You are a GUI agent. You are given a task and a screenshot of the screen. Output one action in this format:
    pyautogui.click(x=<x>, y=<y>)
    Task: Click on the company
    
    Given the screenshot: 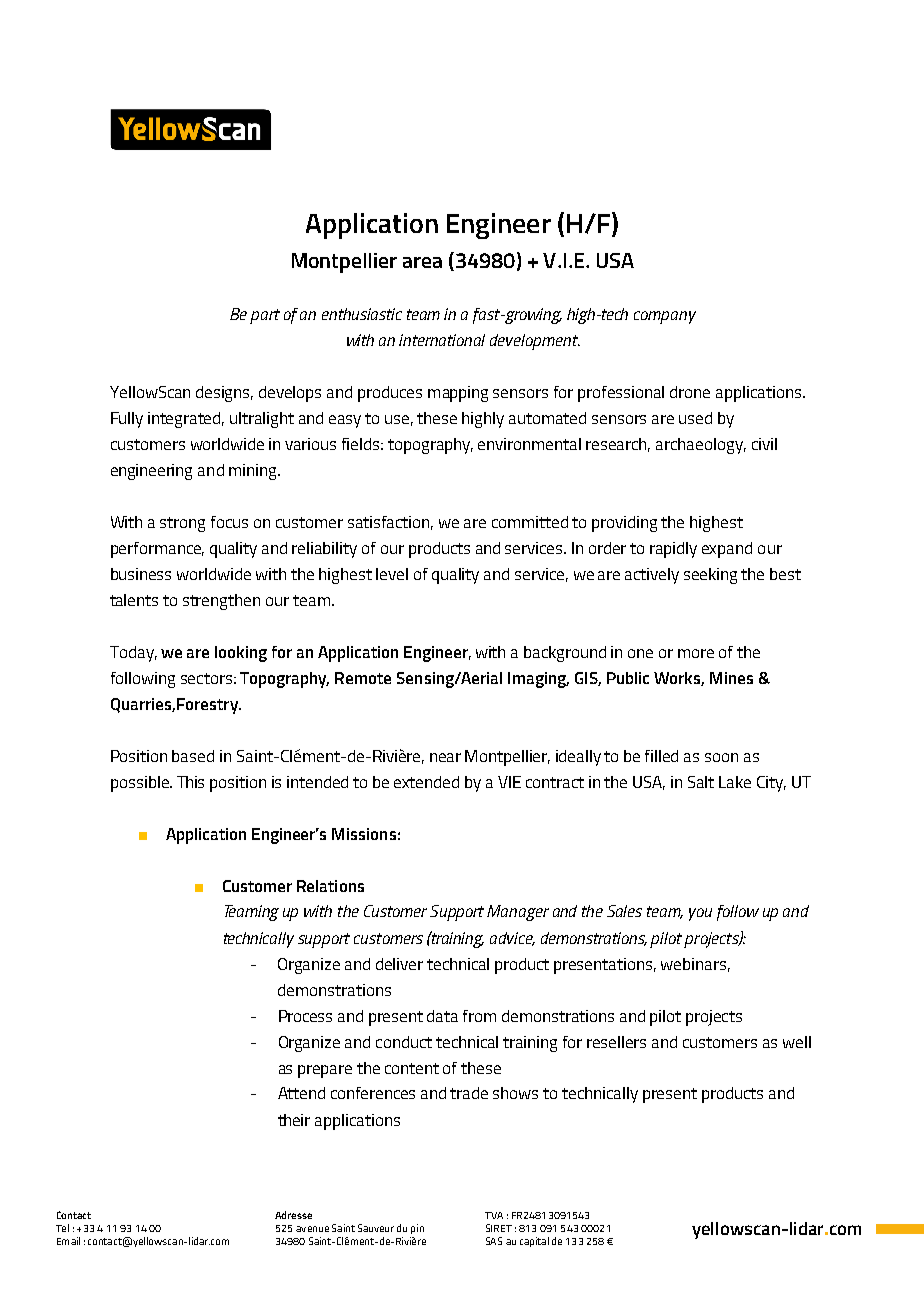 What is the action you would take?
    pyautogui.click(x=665, y=317)
